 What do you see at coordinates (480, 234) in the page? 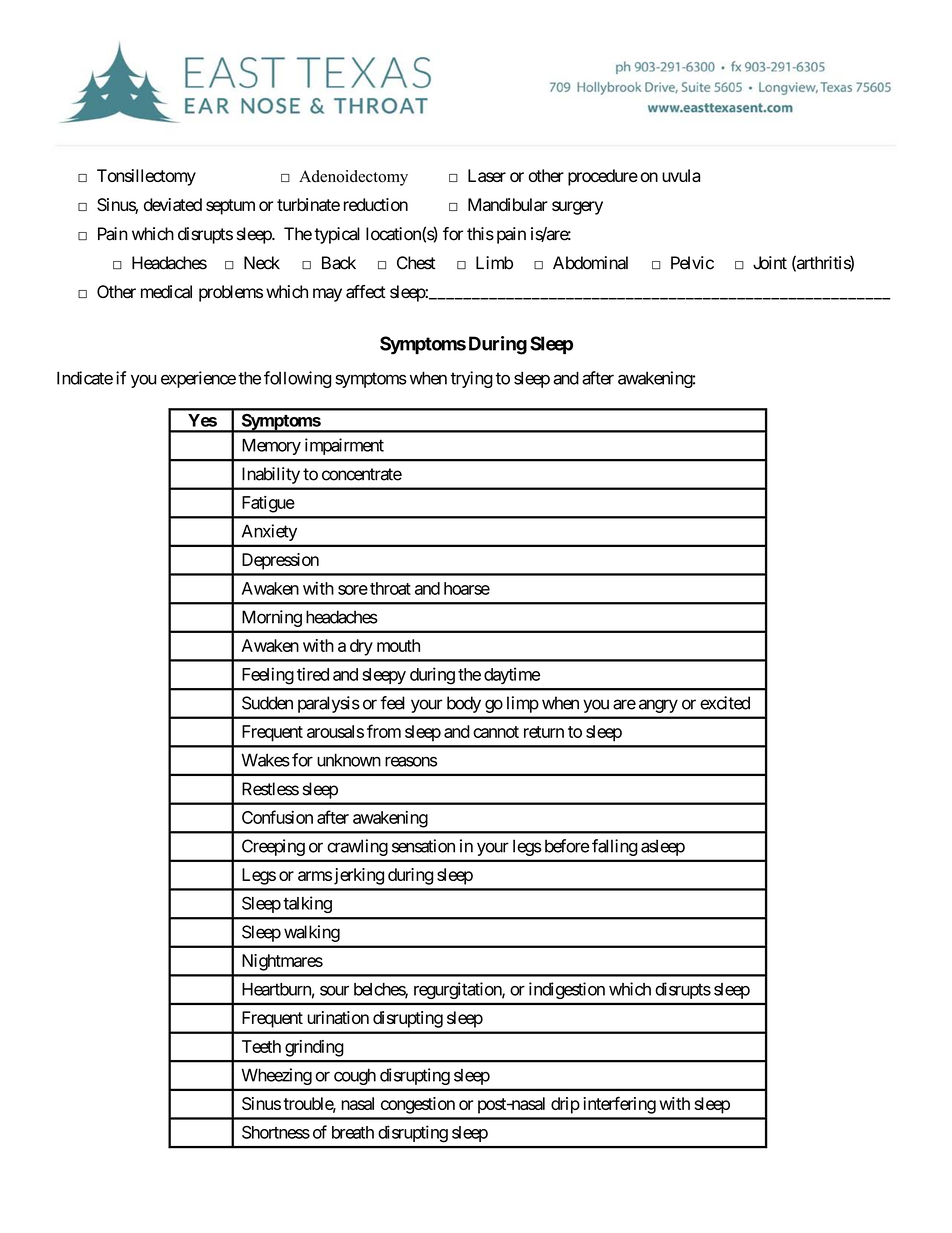
I see `this` at bounding box center [480, 234].
